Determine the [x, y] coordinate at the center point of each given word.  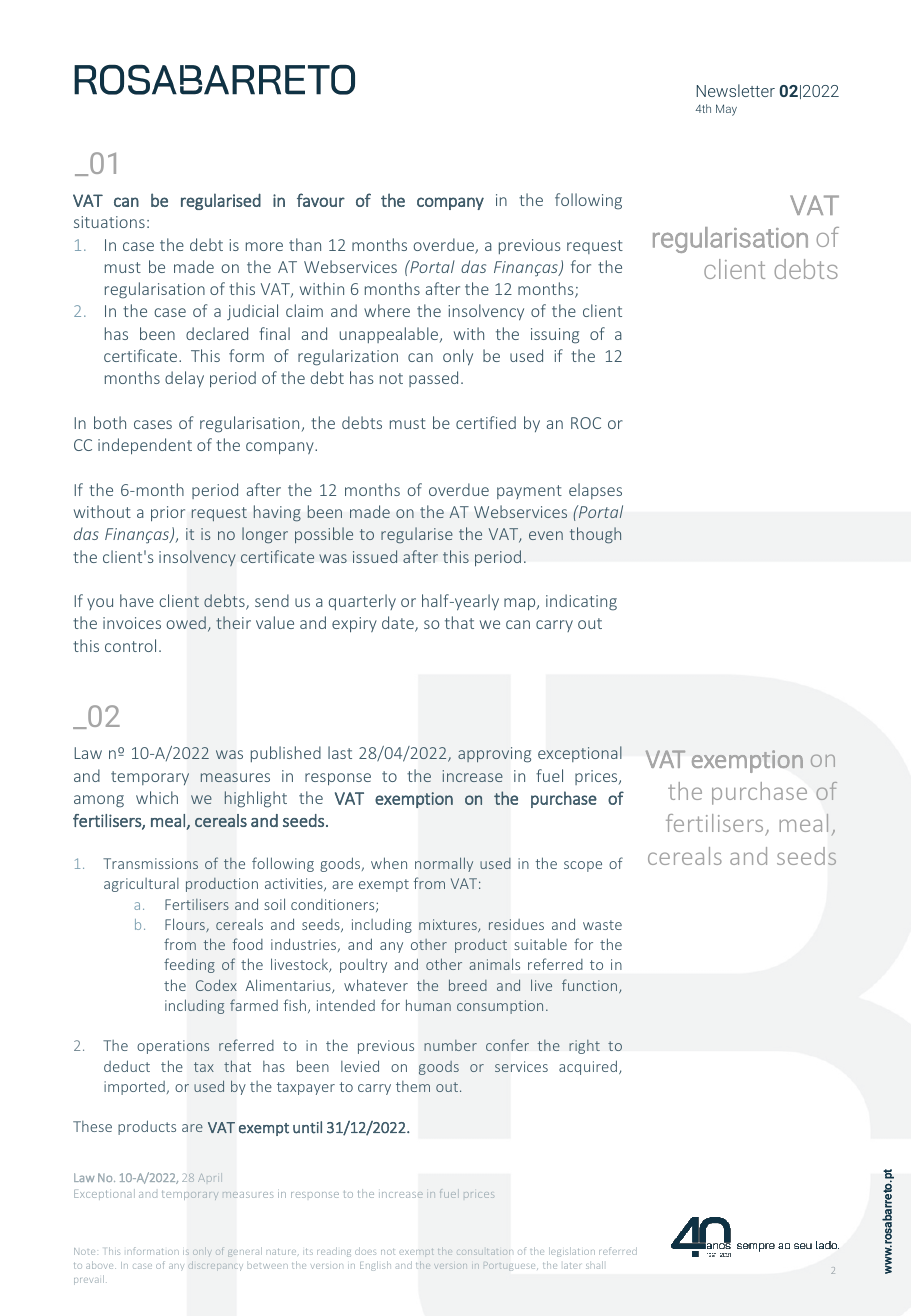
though [595, 535]
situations [109, 222]
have [137, 600]
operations [173, 1047]
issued [375, 556]
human [428, 1005]
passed [433, 379]
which [157, 797]
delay [184, 379]
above [101, 1265]
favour [321, 200]
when [389, 863]
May [726, 110]
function [591, 986]
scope [583, 866]
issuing [555, 336]
